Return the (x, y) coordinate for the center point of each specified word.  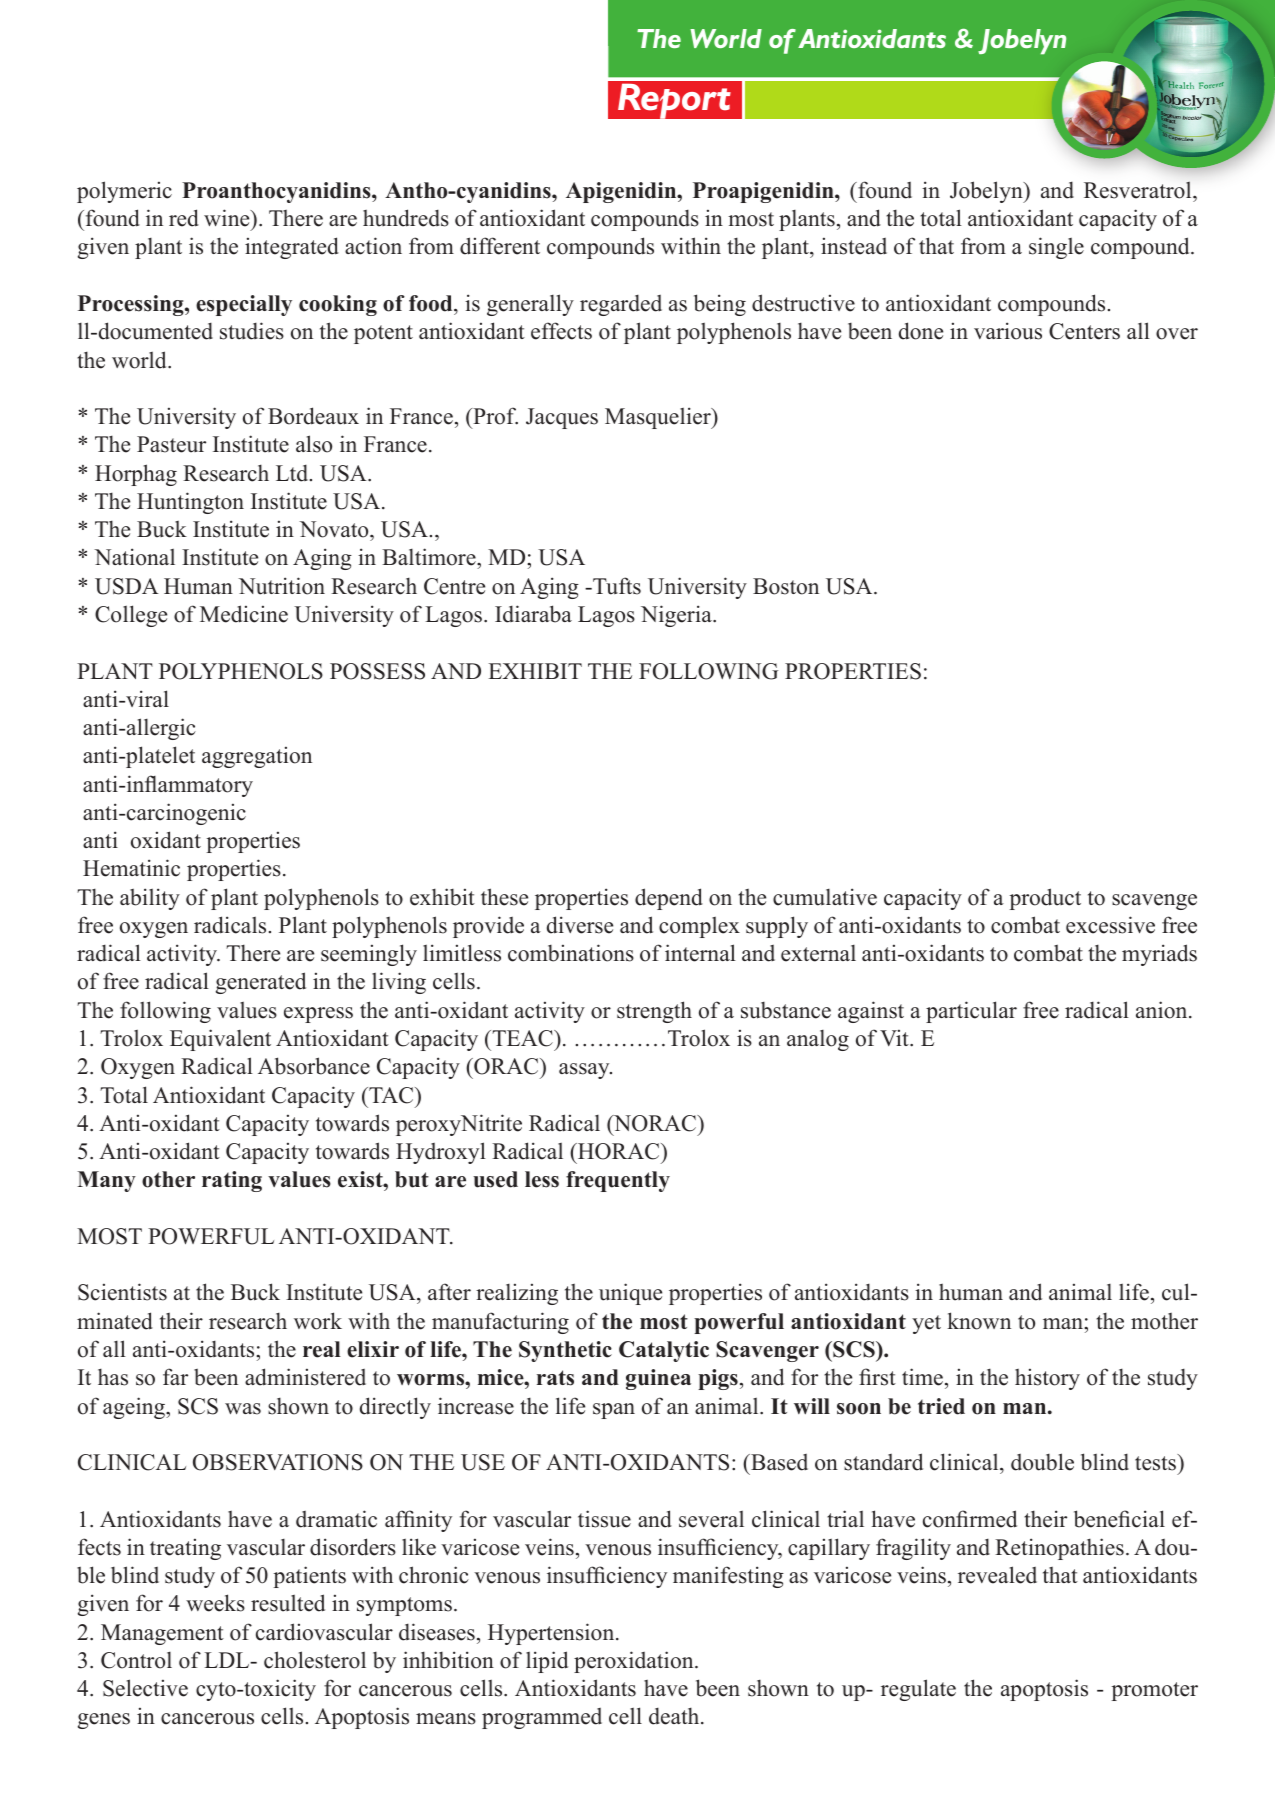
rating (232, 1181)
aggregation (257, 757)
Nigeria (677, 616)
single (1056, 248)
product (1045, 899)
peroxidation (635, 1662)
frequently (618, 1181)
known (979, 1321)
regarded (621, 305)
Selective (145, 1688)
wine (228, 218)
